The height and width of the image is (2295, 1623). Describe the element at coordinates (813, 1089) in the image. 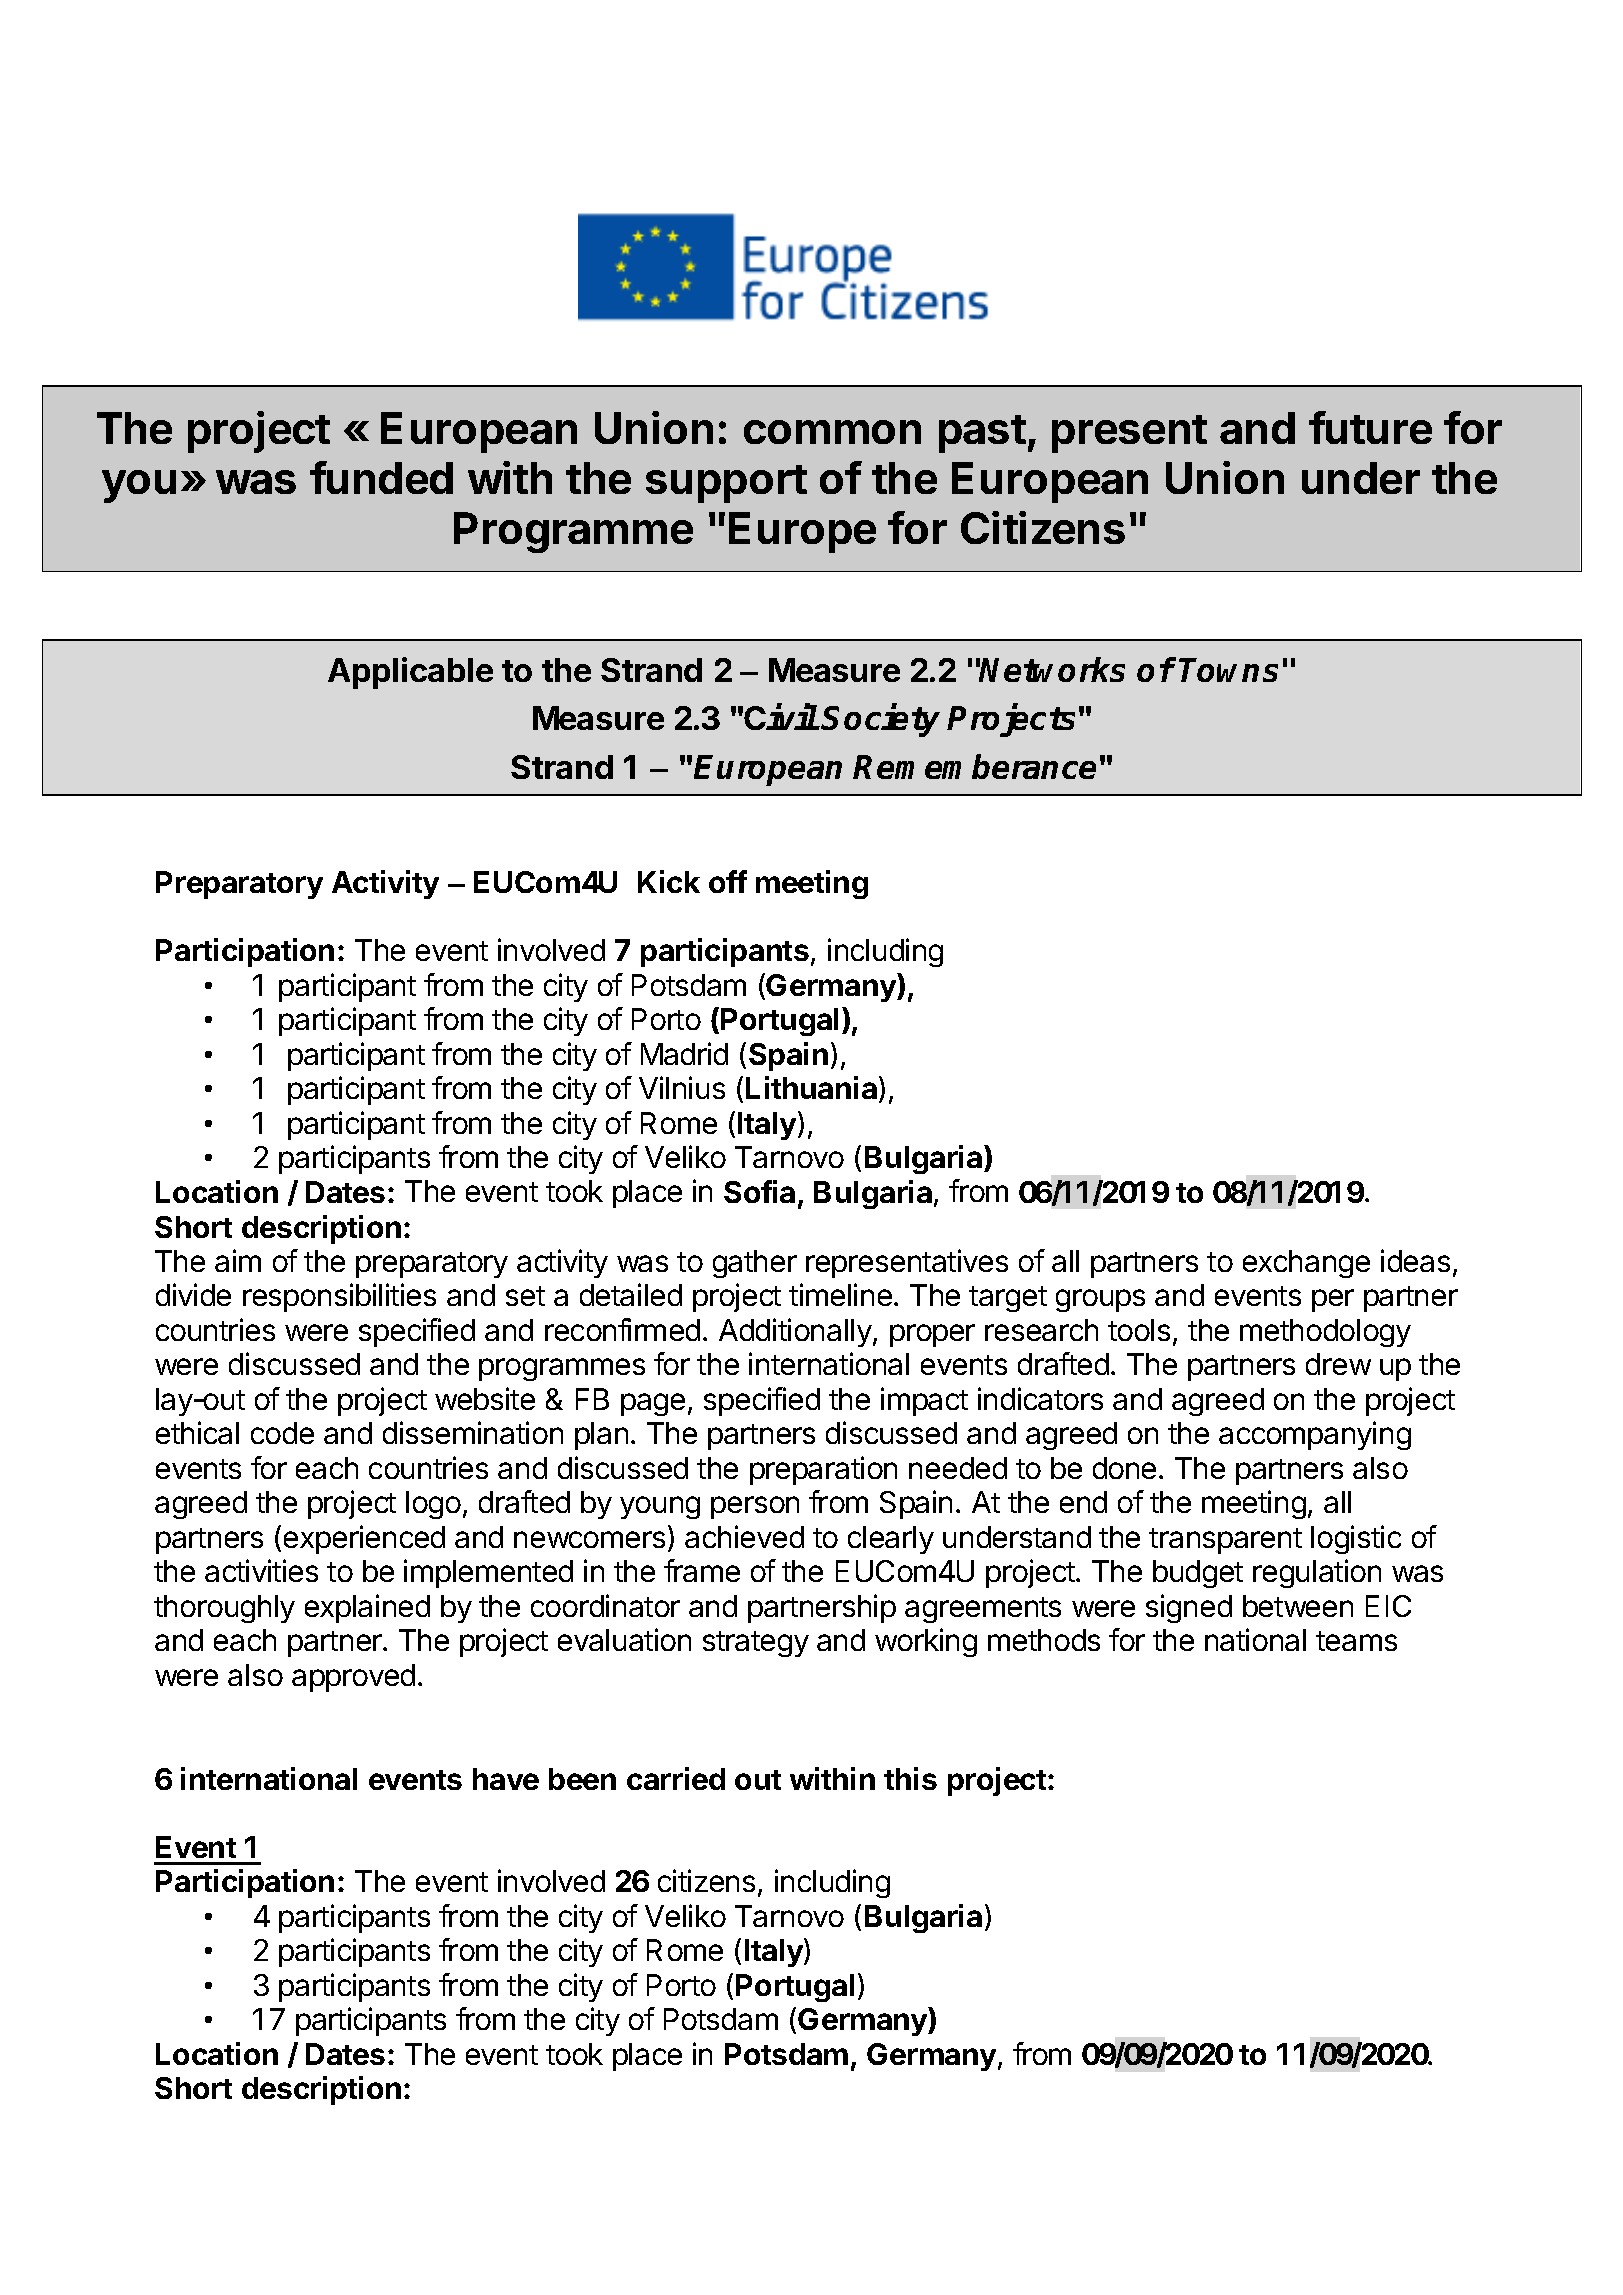

I see `Lithuania` at that location.
